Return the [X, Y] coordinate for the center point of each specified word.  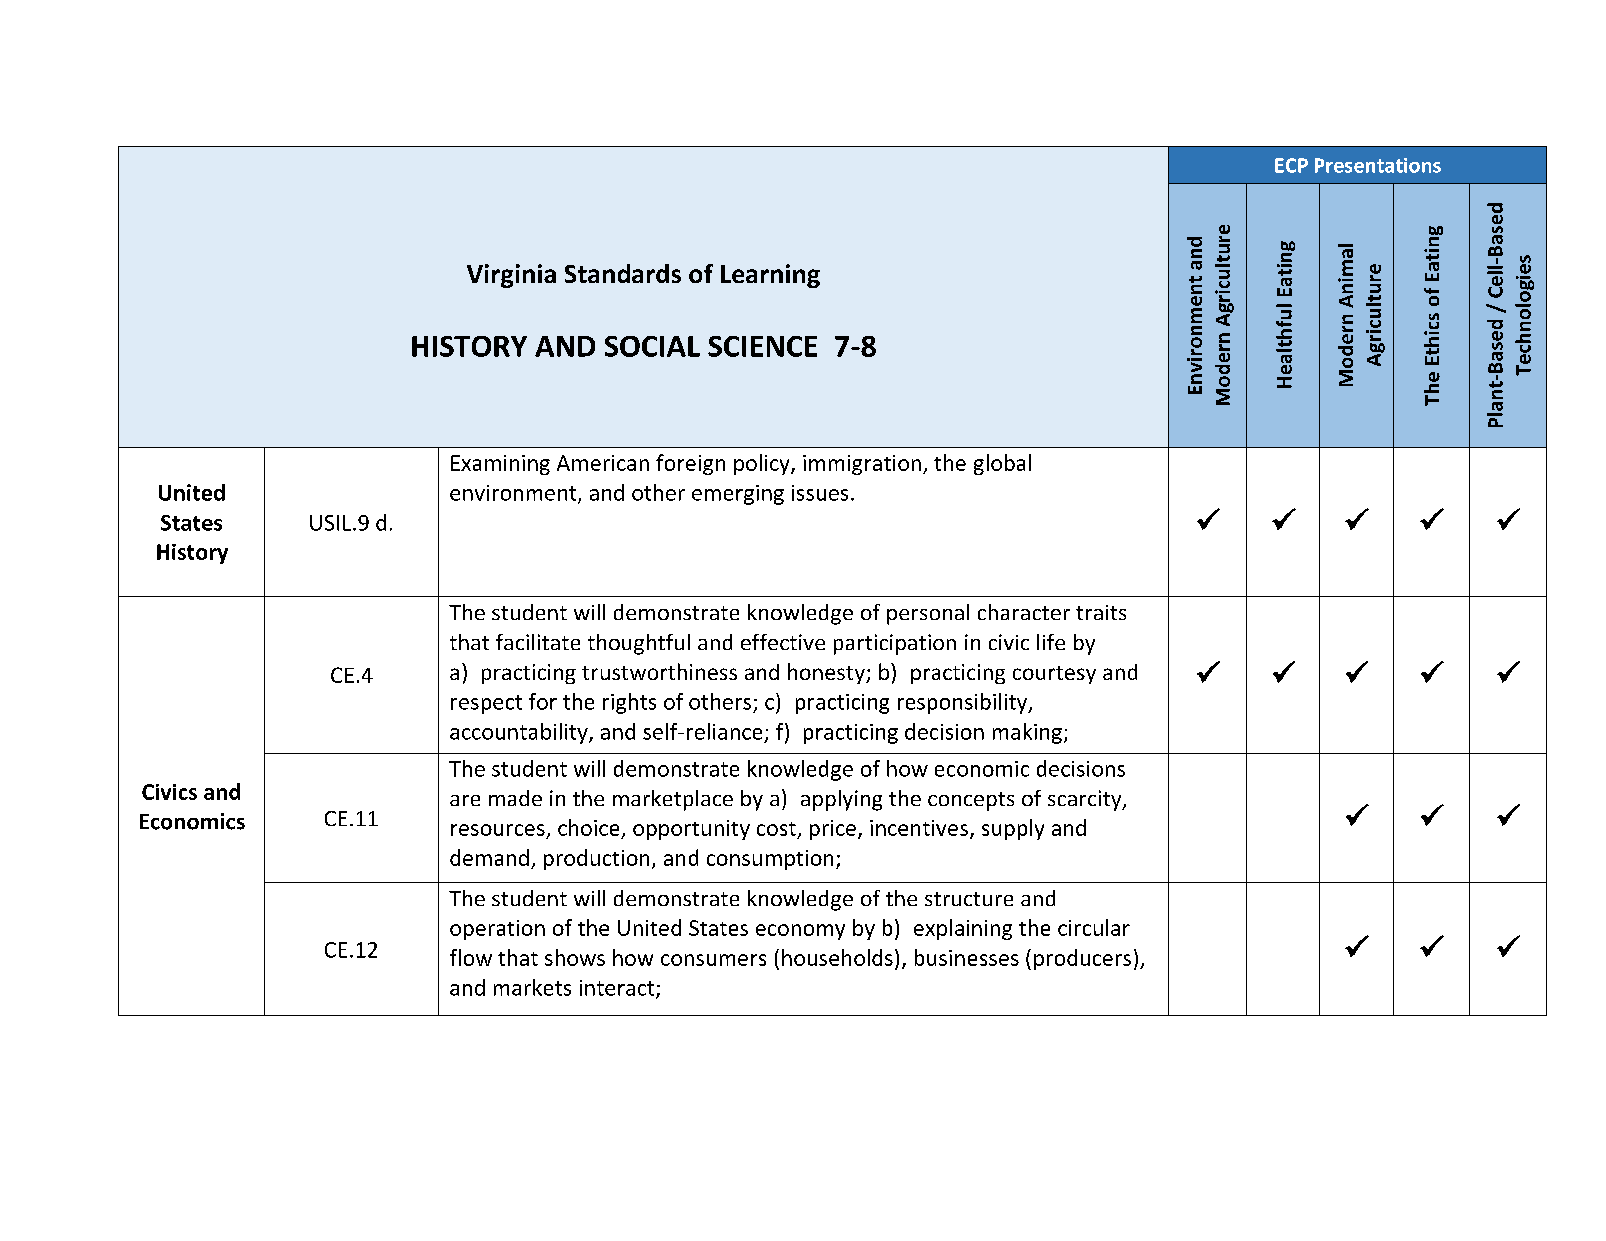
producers [1082, 959]
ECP [1291, 165]
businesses [967, 957]
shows [575, 957]
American [603, 463]
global [1002, 464]
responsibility [964, 703]
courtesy [1054, 675]
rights [629, 703]
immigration [862, 465]
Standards [623, 273]
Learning [770, 276]
